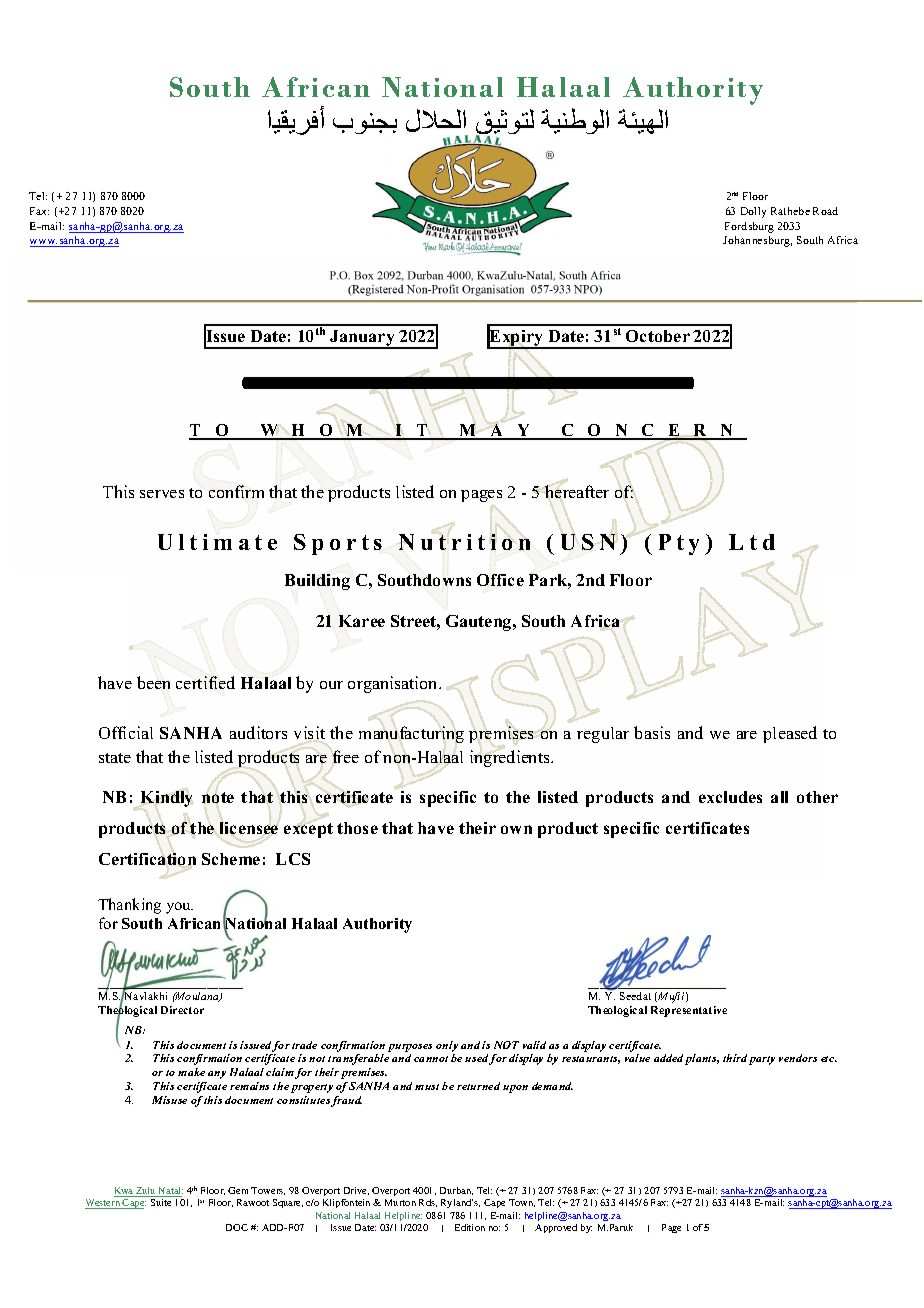 Image resolution: width=924 pixels, height=1308 pixels. I want to click on Dolly, so click(753, 212).
